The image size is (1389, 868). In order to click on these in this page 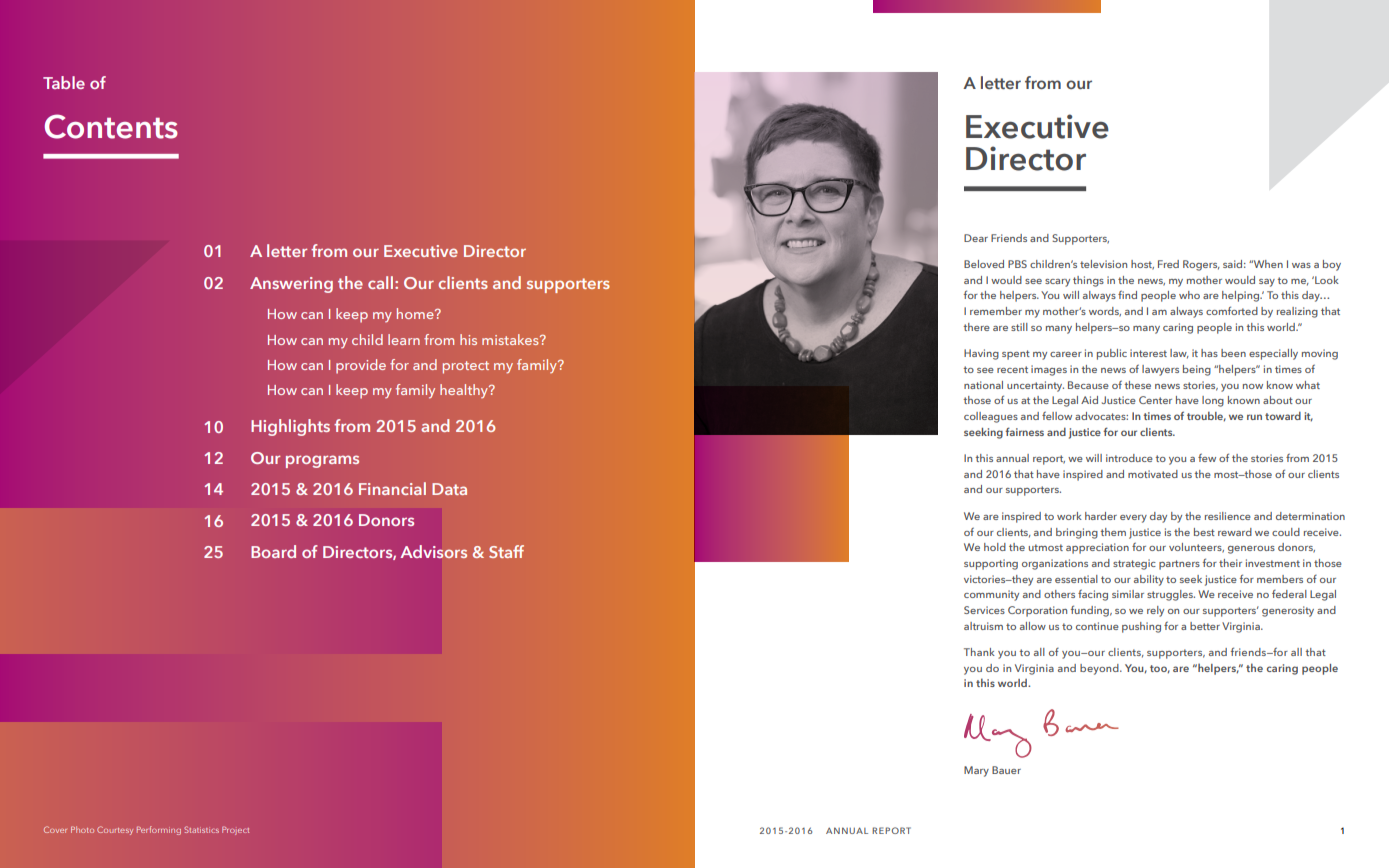, I will do `click(1138, 385)`.
